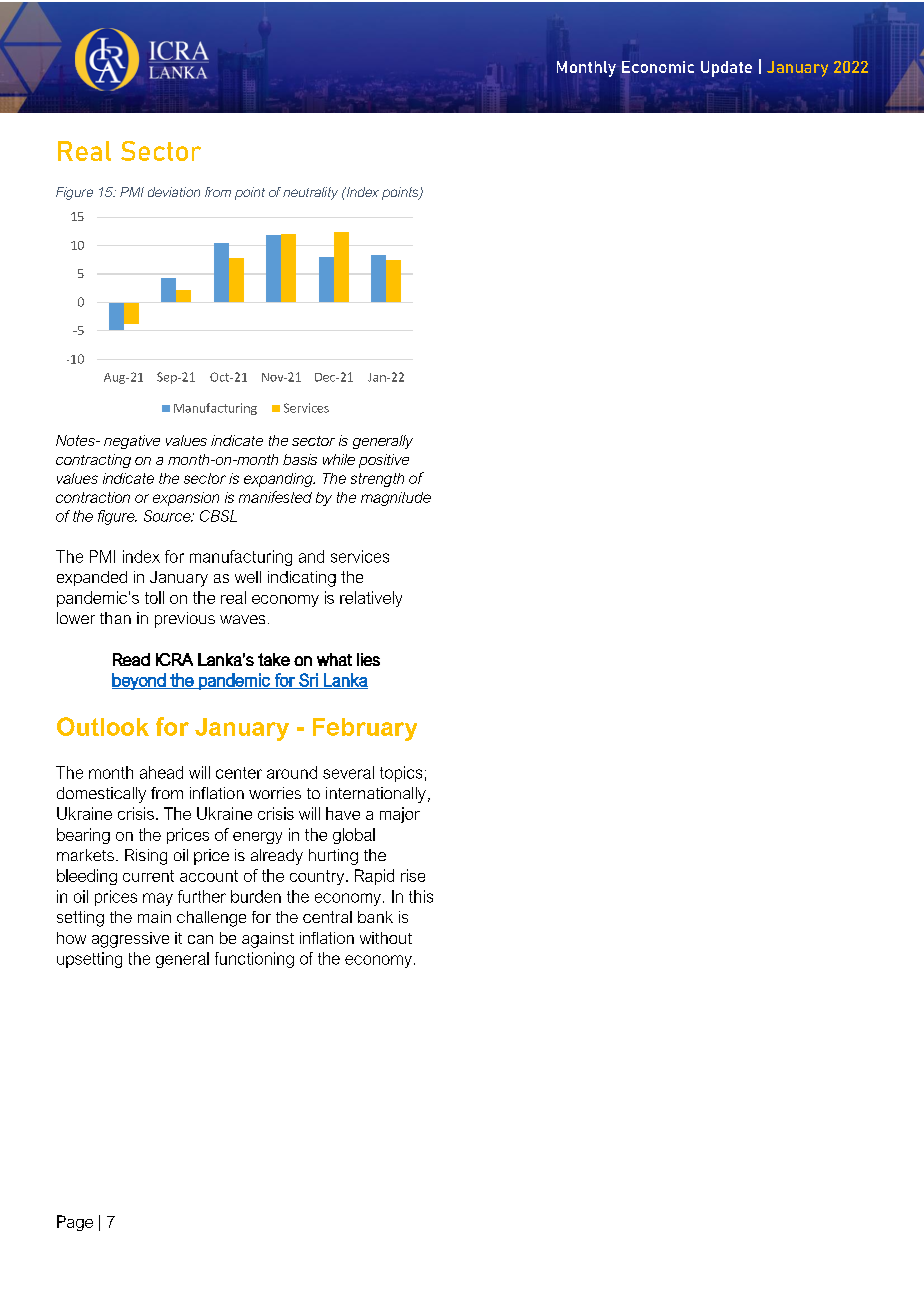  I want to click on this, so click(421, 896).
